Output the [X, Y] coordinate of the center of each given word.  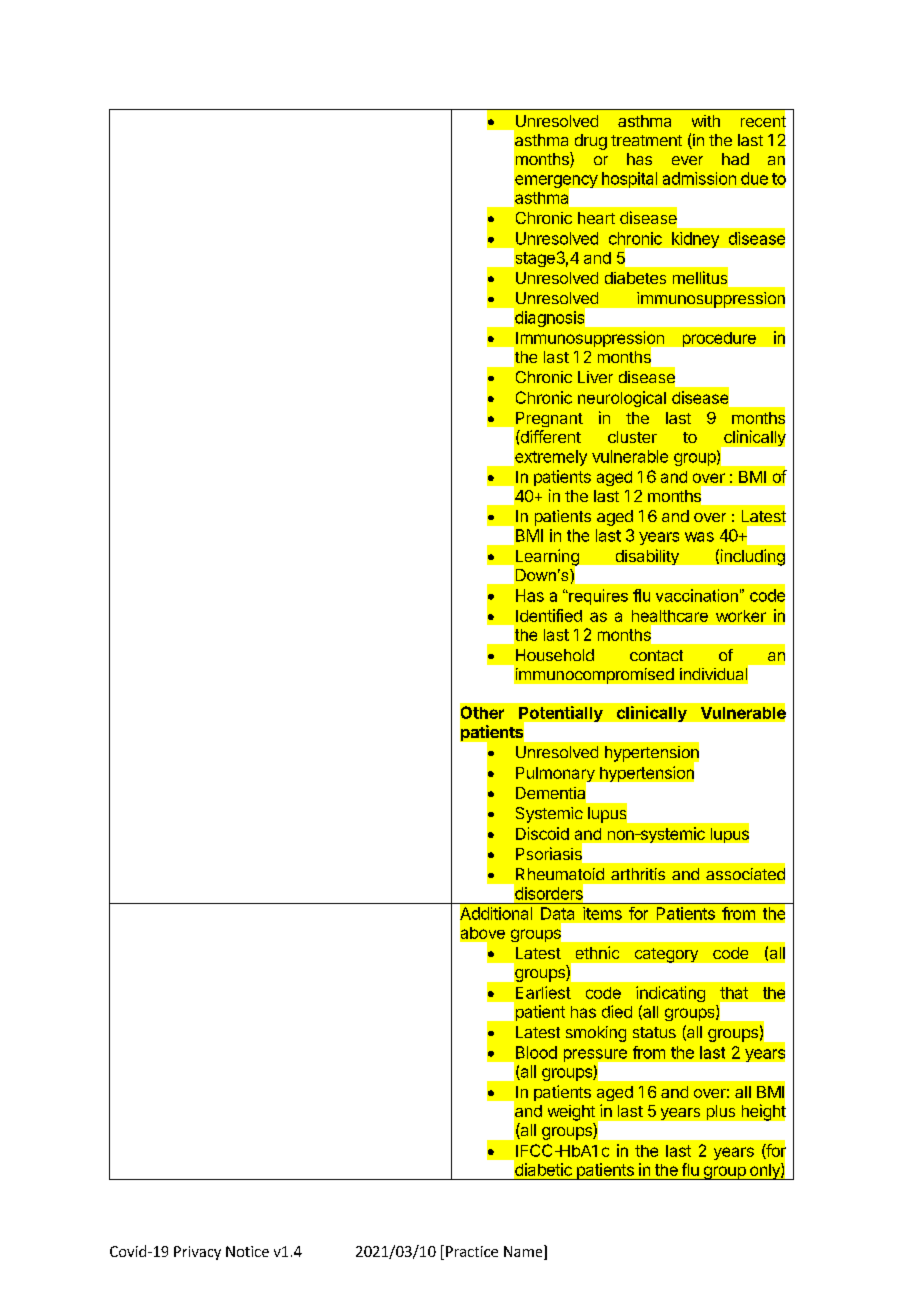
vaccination [697, 595]
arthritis [638, 874]
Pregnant [548, 421]
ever [687, 160]
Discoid [542, 833]
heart [596, 218]
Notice [247, 1251]
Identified [549, 615]
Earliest [543, 992]
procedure [719, 339]
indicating [670, 994]
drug [591, 142]
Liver [595, 377]
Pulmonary [556, 776]
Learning [547, 558]
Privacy [197, 1253]
